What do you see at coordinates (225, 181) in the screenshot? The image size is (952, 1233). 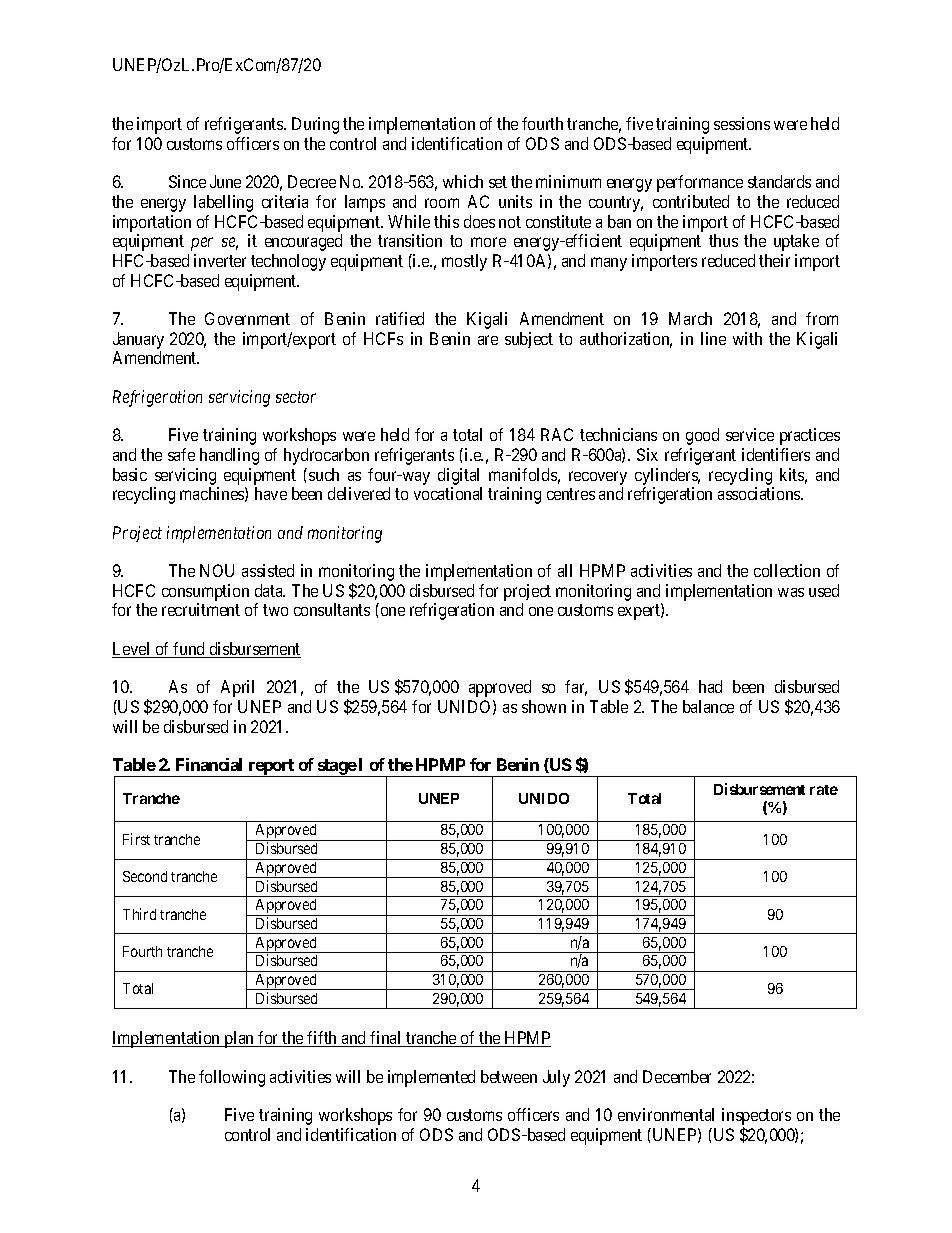 I see `June` at bounding box center [225, 181].
